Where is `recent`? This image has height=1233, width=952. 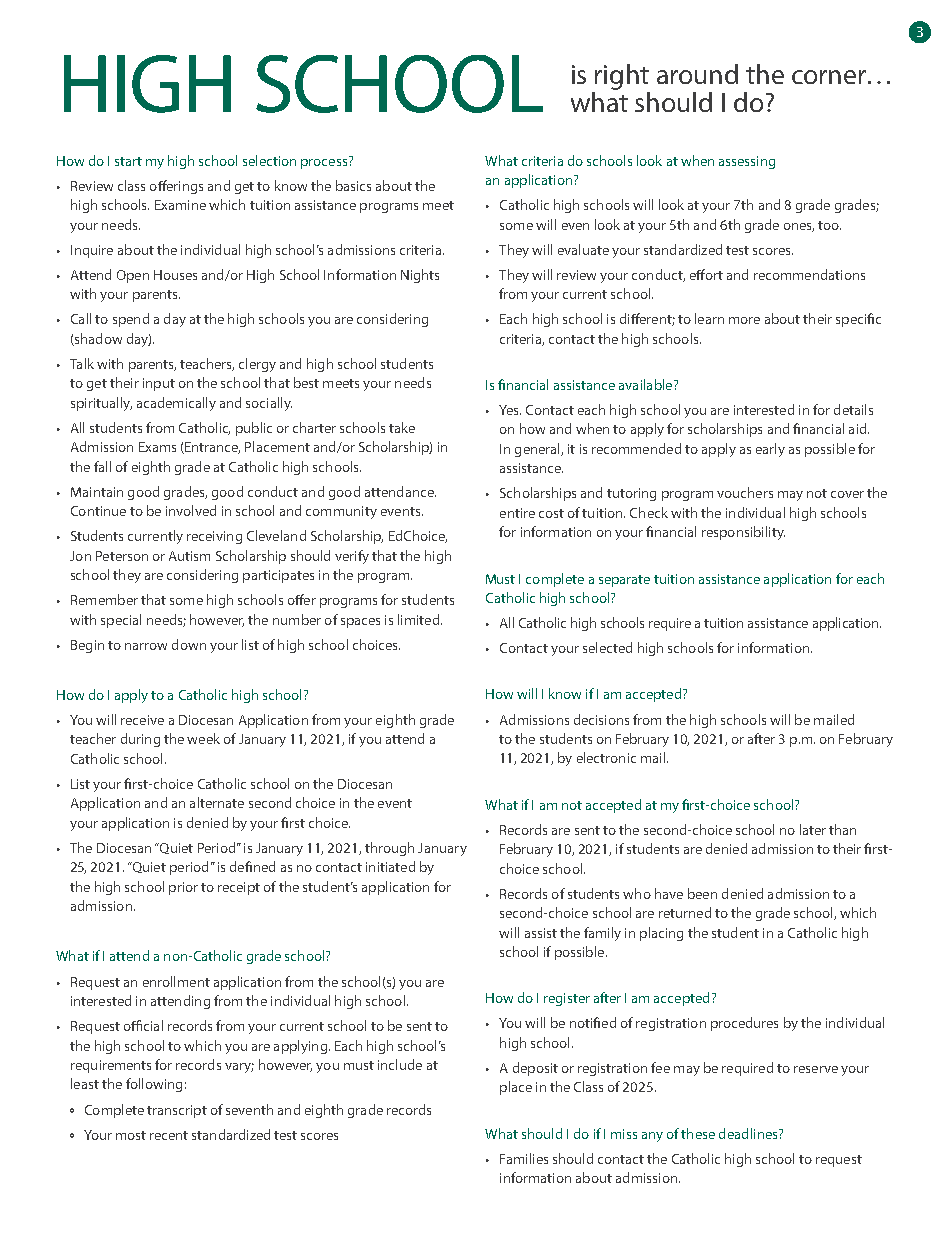 recent is located at coordinates (169, 1135).
